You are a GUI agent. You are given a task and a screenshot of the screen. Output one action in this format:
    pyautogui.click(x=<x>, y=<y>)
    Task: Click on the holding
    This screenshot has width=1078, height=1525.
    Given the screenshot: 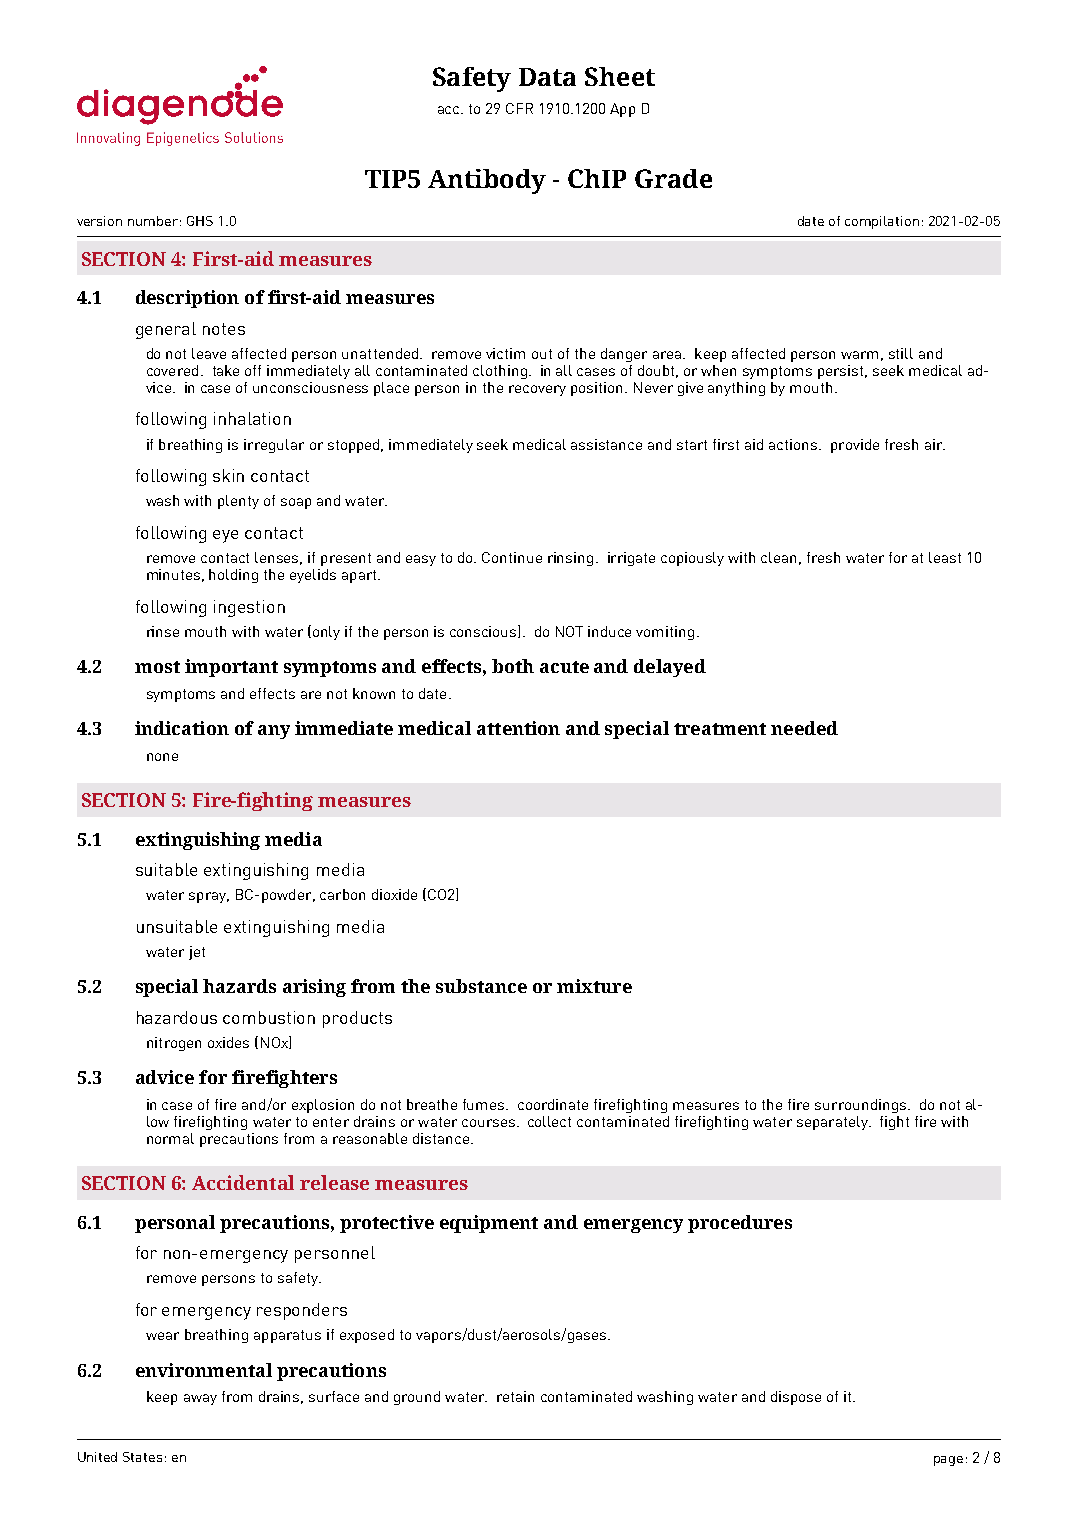 What is the action you would take?
    pyautogui.click(x=233, y=576)
